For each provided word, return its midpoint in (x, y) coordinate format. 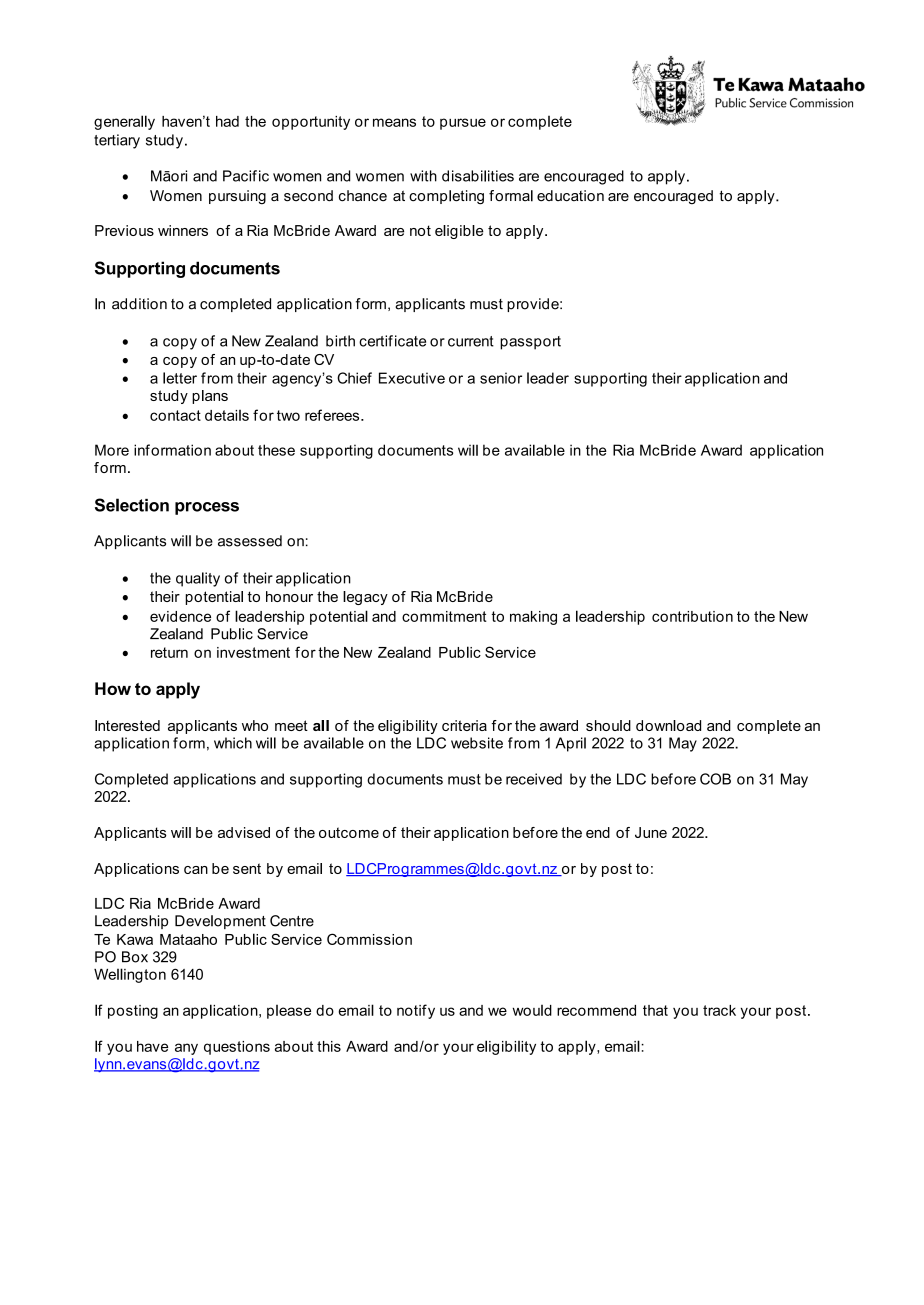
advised (244, 832)
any (186, 1049)
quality (198, 579)
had (227, 121)
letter (180, 378)
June (651, 832)
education (570, 196)
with (423, 176)
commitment (444, 616)
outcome (349, 832)
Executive (412, 378)
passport (530, 343)
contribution (692, 616)
